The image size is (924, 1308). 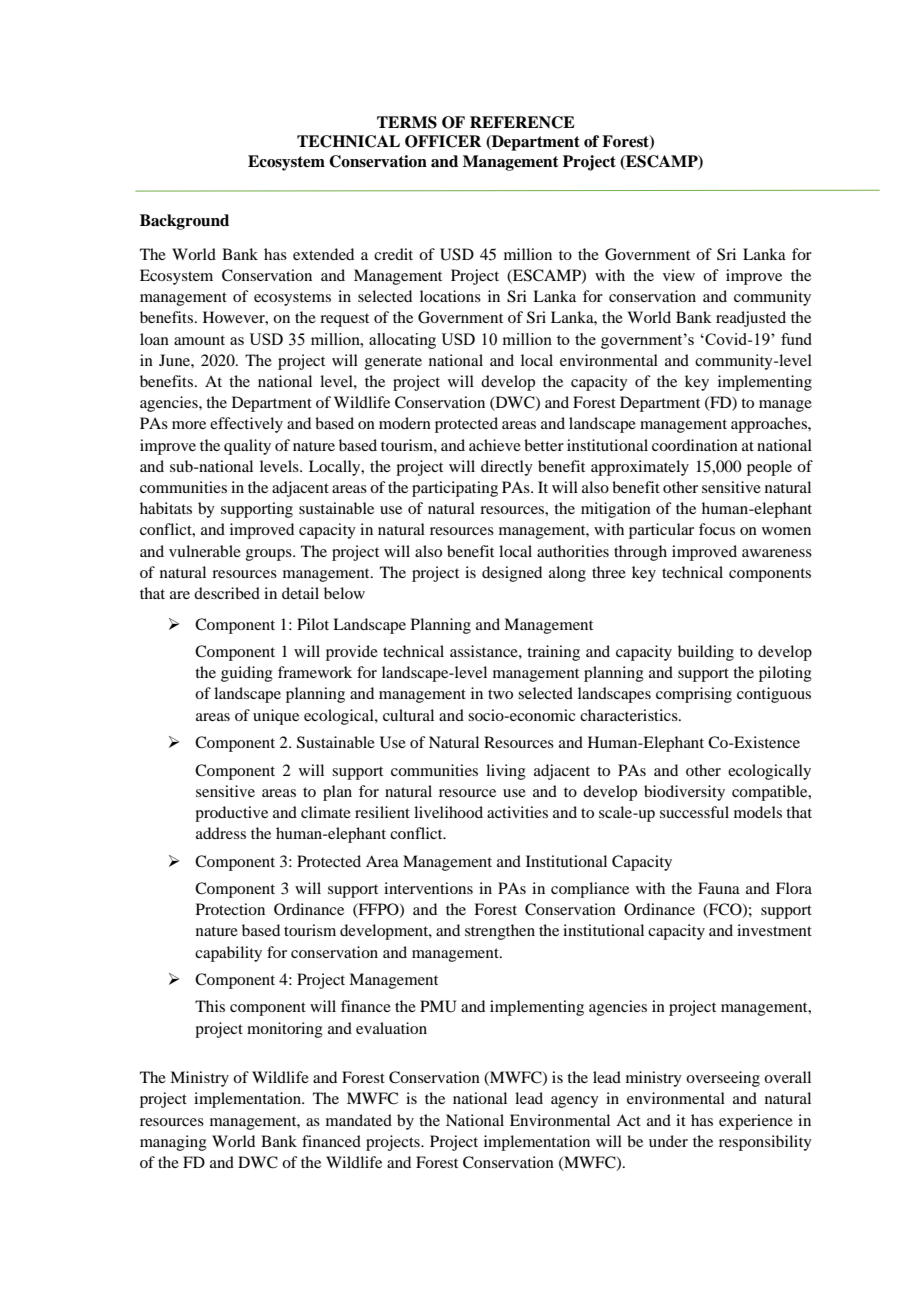 What do you see at coordinates (679, 275) in the page?
I see `view` at bounding box center [679, 275].
